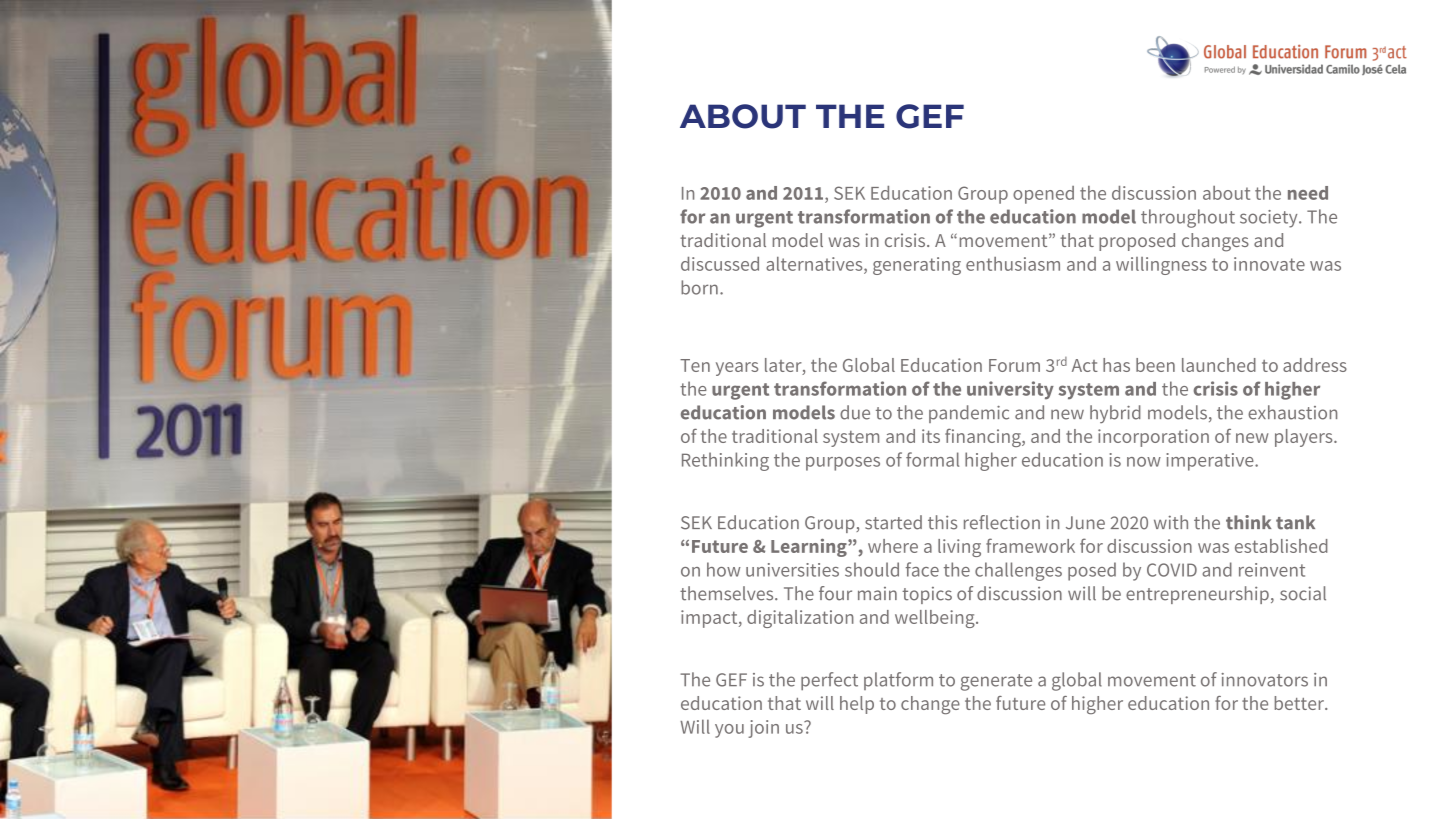  What do you see at coordinates (996, 682) in the page?
I see `generate` at bounding box center [996, 682].
